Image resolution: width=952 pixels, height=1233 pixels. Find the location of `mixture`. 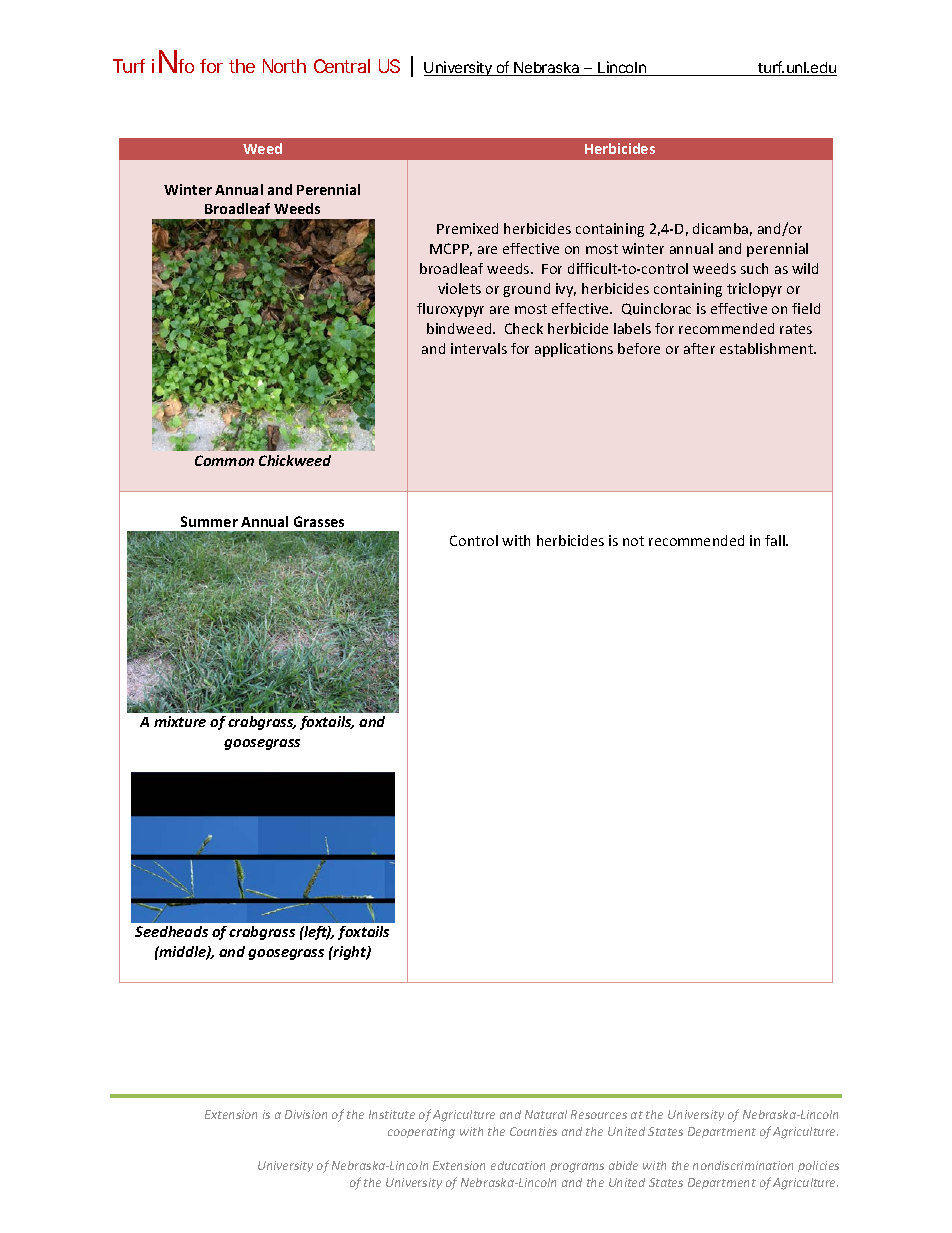

mixture is located at coordinates (180, 721).
